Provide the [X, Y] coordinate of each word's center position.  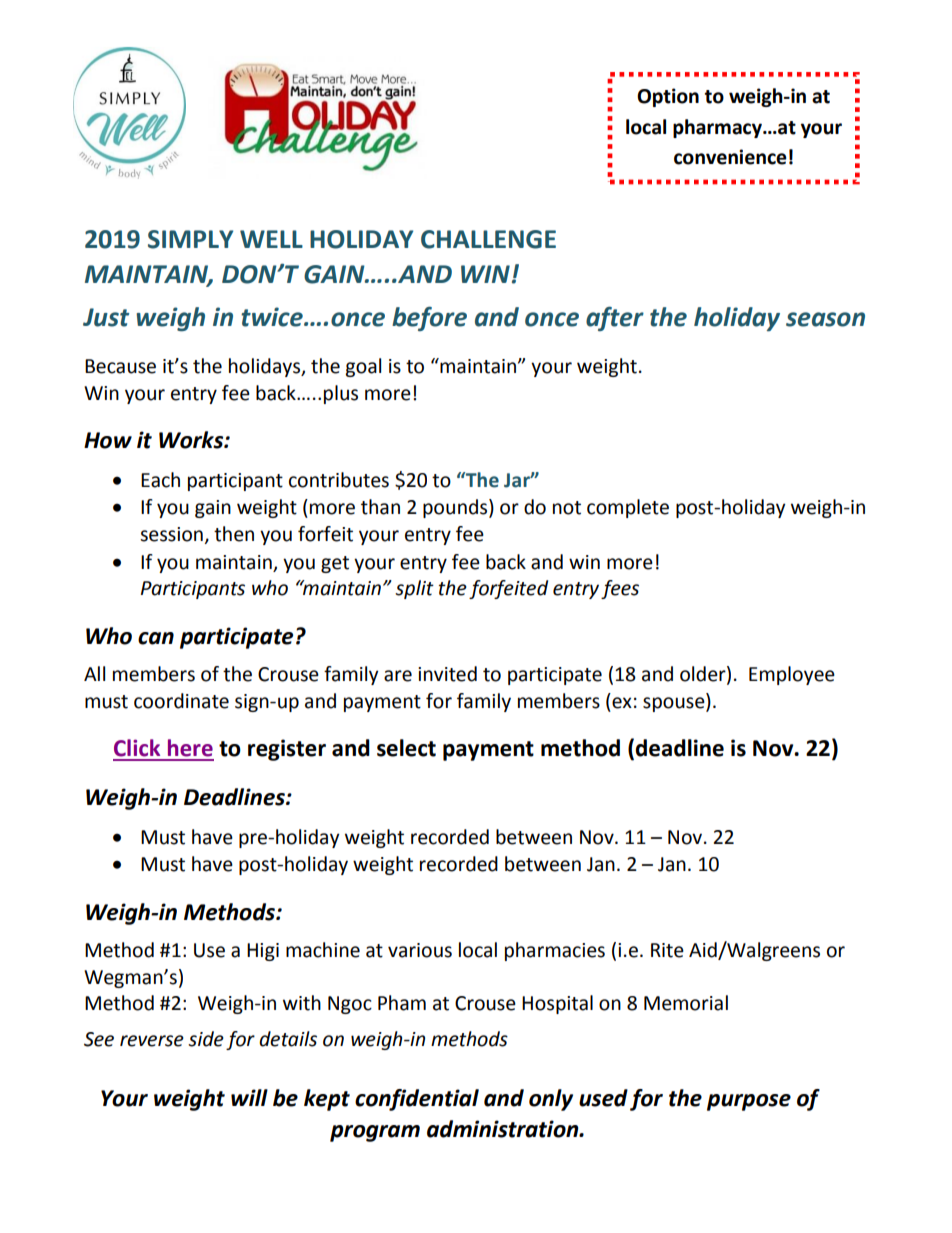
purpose [749, 1102]
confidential [417, 1100]
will [249, 1097]
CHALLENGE [488, 239]
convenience [730, 157]
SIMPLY [190, 239]
